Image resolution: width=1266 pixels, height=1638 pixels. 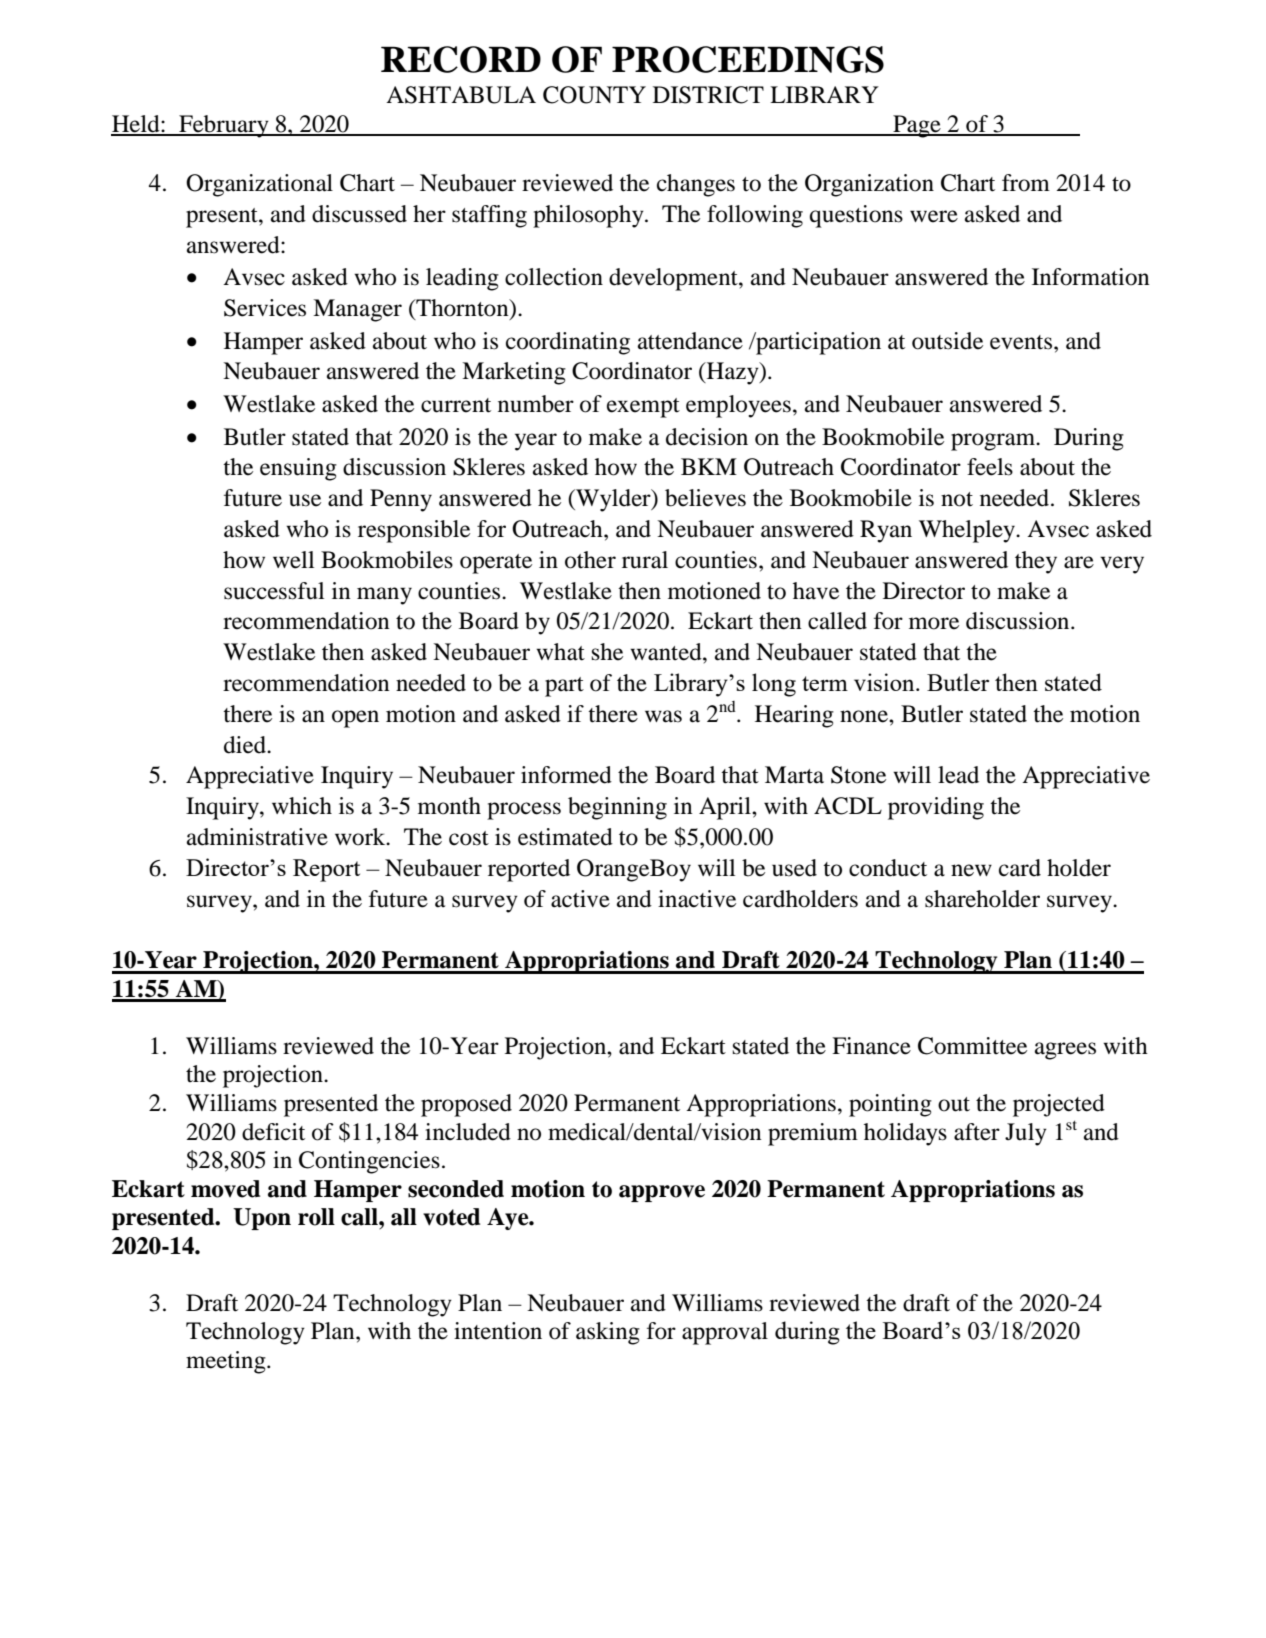 What do you see at coordinates (227, 1362) in the document?
I see `meeting` at bounding box center [227, 1362].
